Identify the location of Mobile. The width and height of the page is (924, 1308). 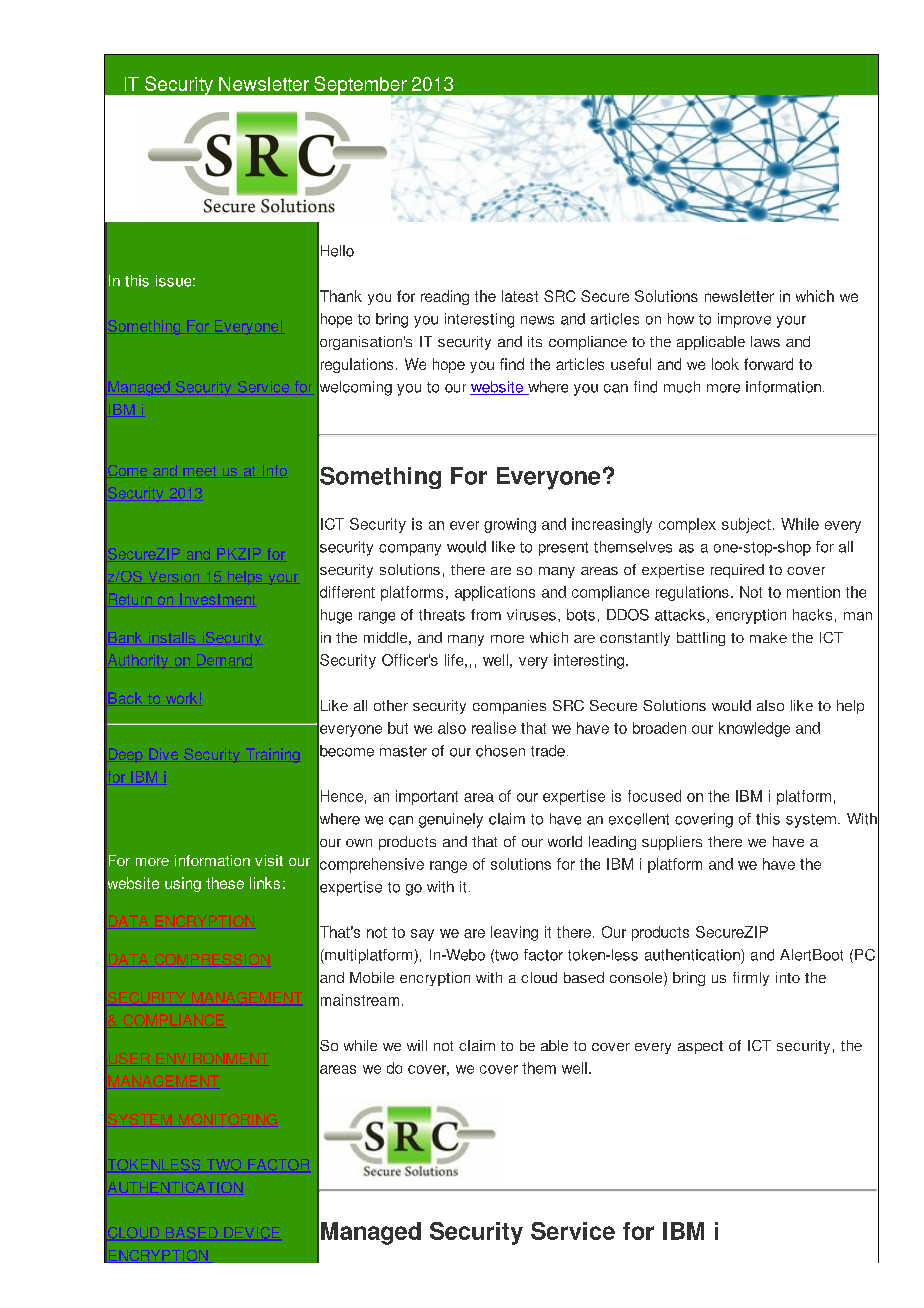
(372, 977).
